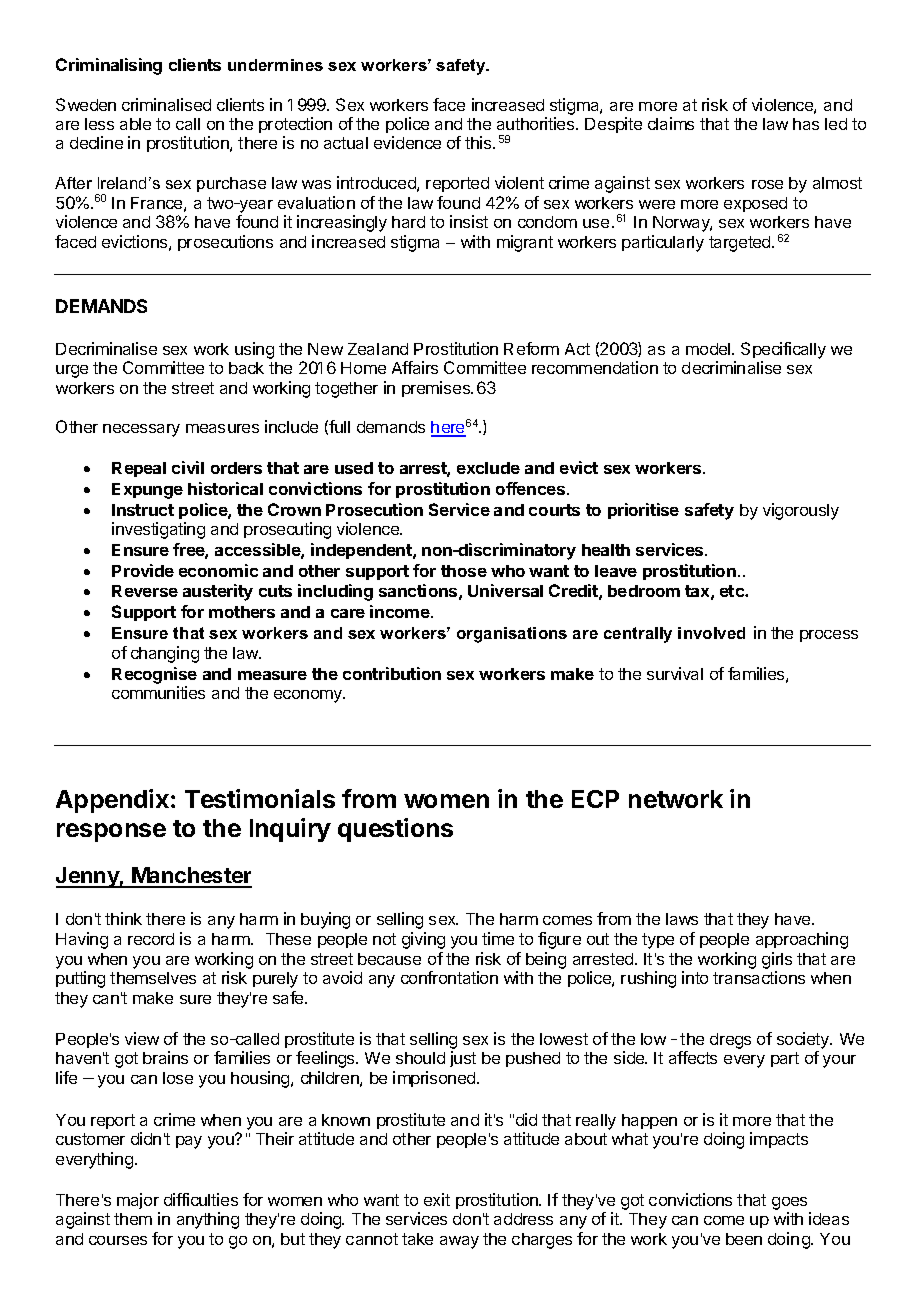 The height and width of the screenshot is (1308, 924). I want to click on been, so click(744, 1239).
